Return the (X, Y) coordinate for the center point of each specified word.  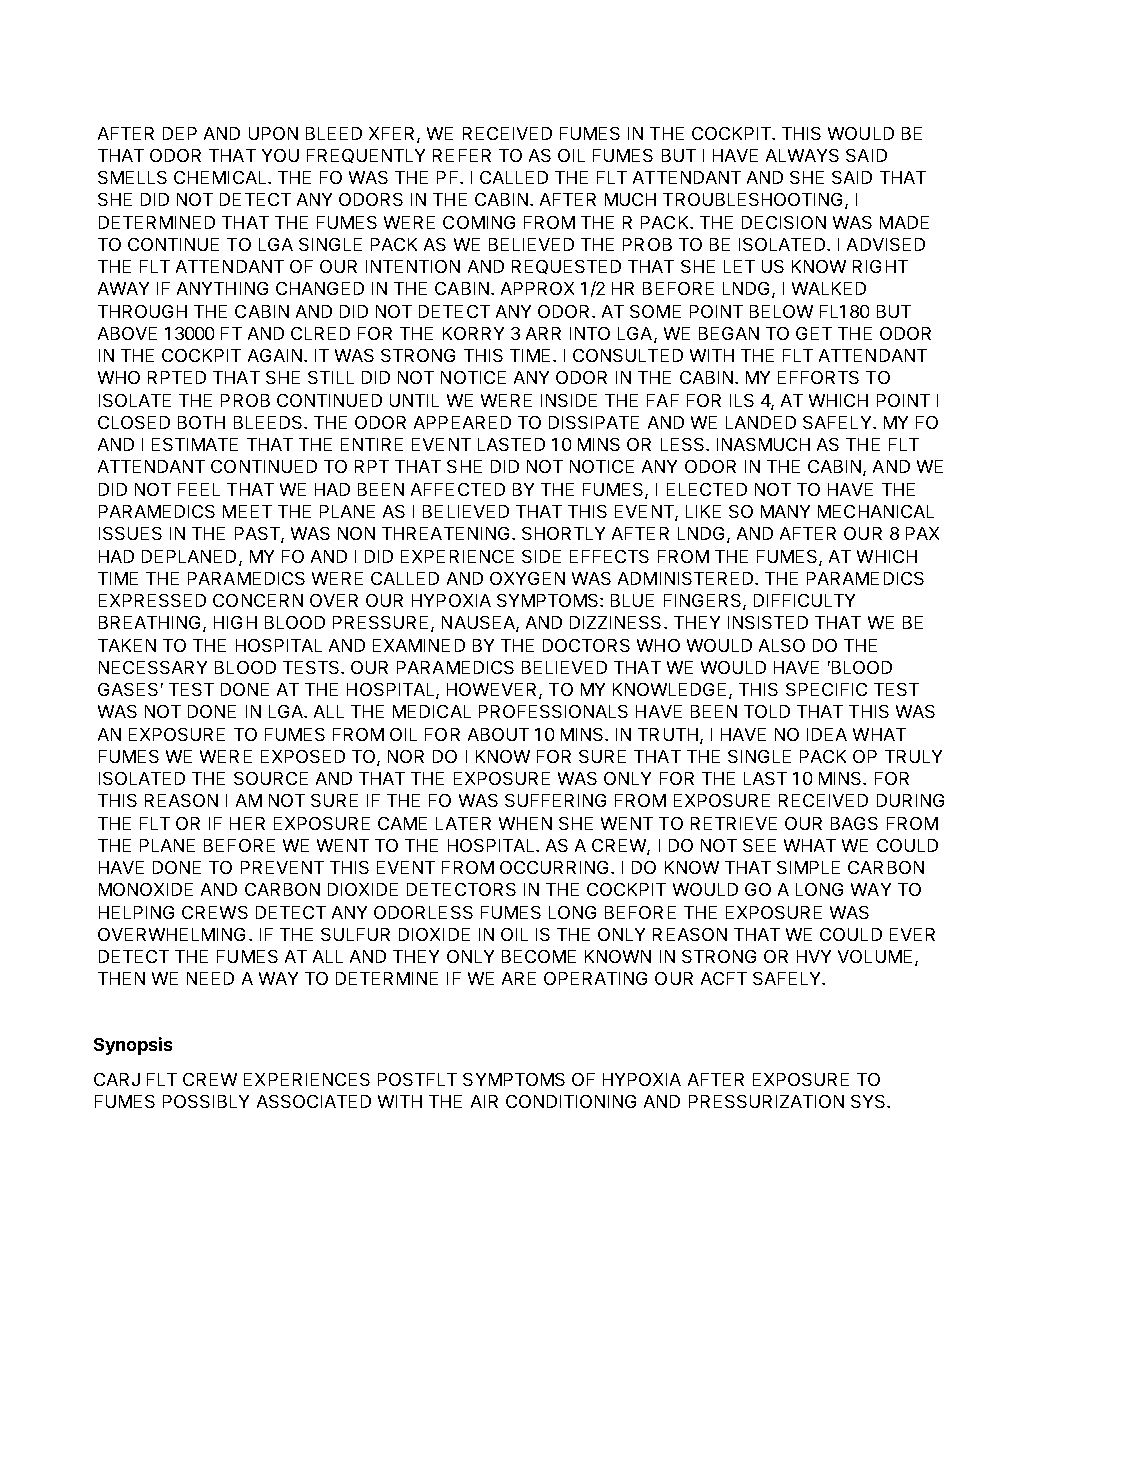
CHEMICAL (221, 177)
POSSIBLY (206, 1101)
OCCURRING (556, 867)
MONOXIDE (146, 889)
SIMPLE (808, 867)
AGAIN (275, 355)
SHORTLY (563, 533)
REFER (462, 155)
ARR (543, 333)
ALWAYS (802, 155)
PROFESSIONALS (553, 711)
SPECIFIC (826, 689)
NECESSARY (153, 667)
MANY (785, 511)
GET (814, 333)
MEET (247, 511)
